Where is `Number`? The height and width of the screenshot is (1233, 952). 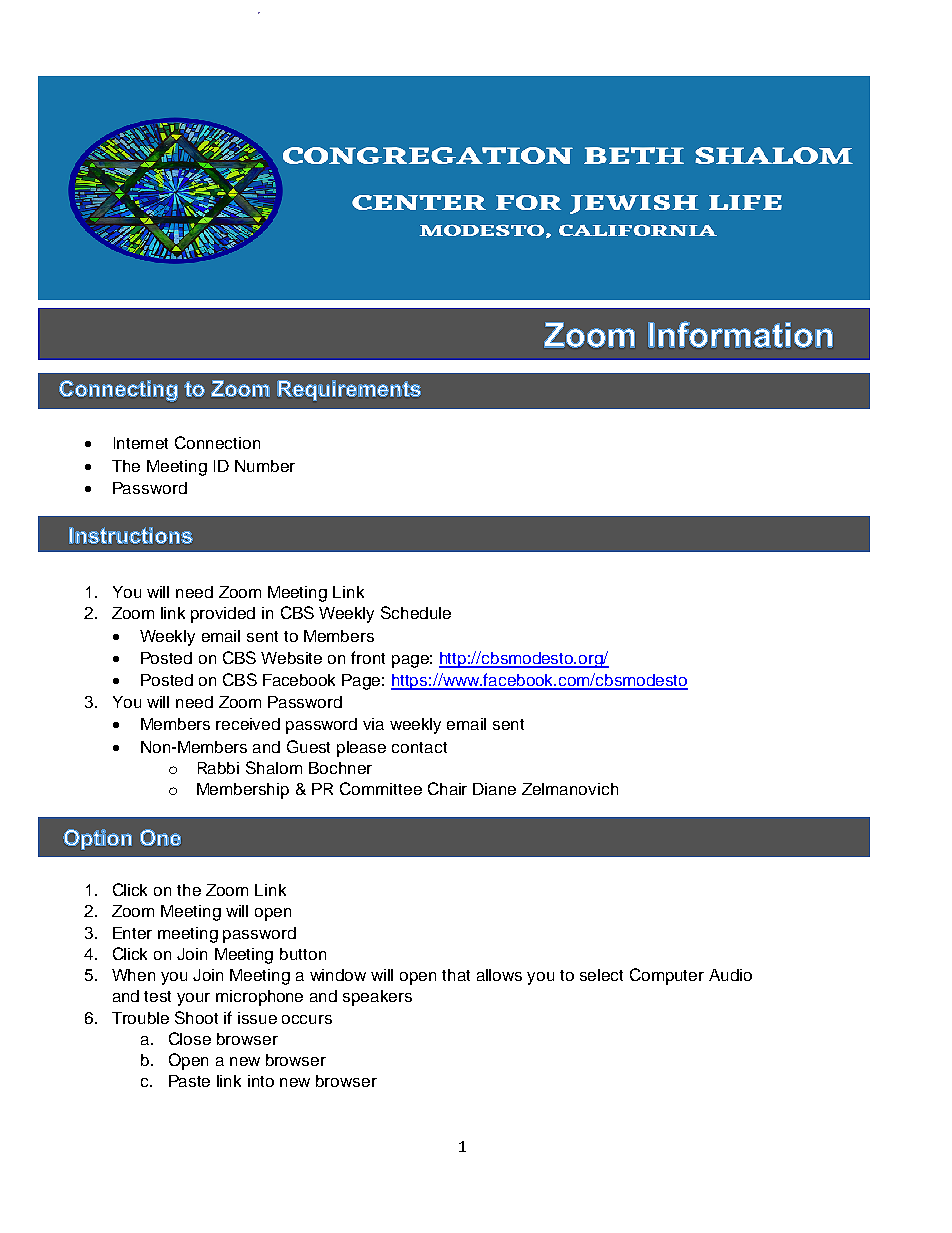 Number is located at coordinates (265, 466).
